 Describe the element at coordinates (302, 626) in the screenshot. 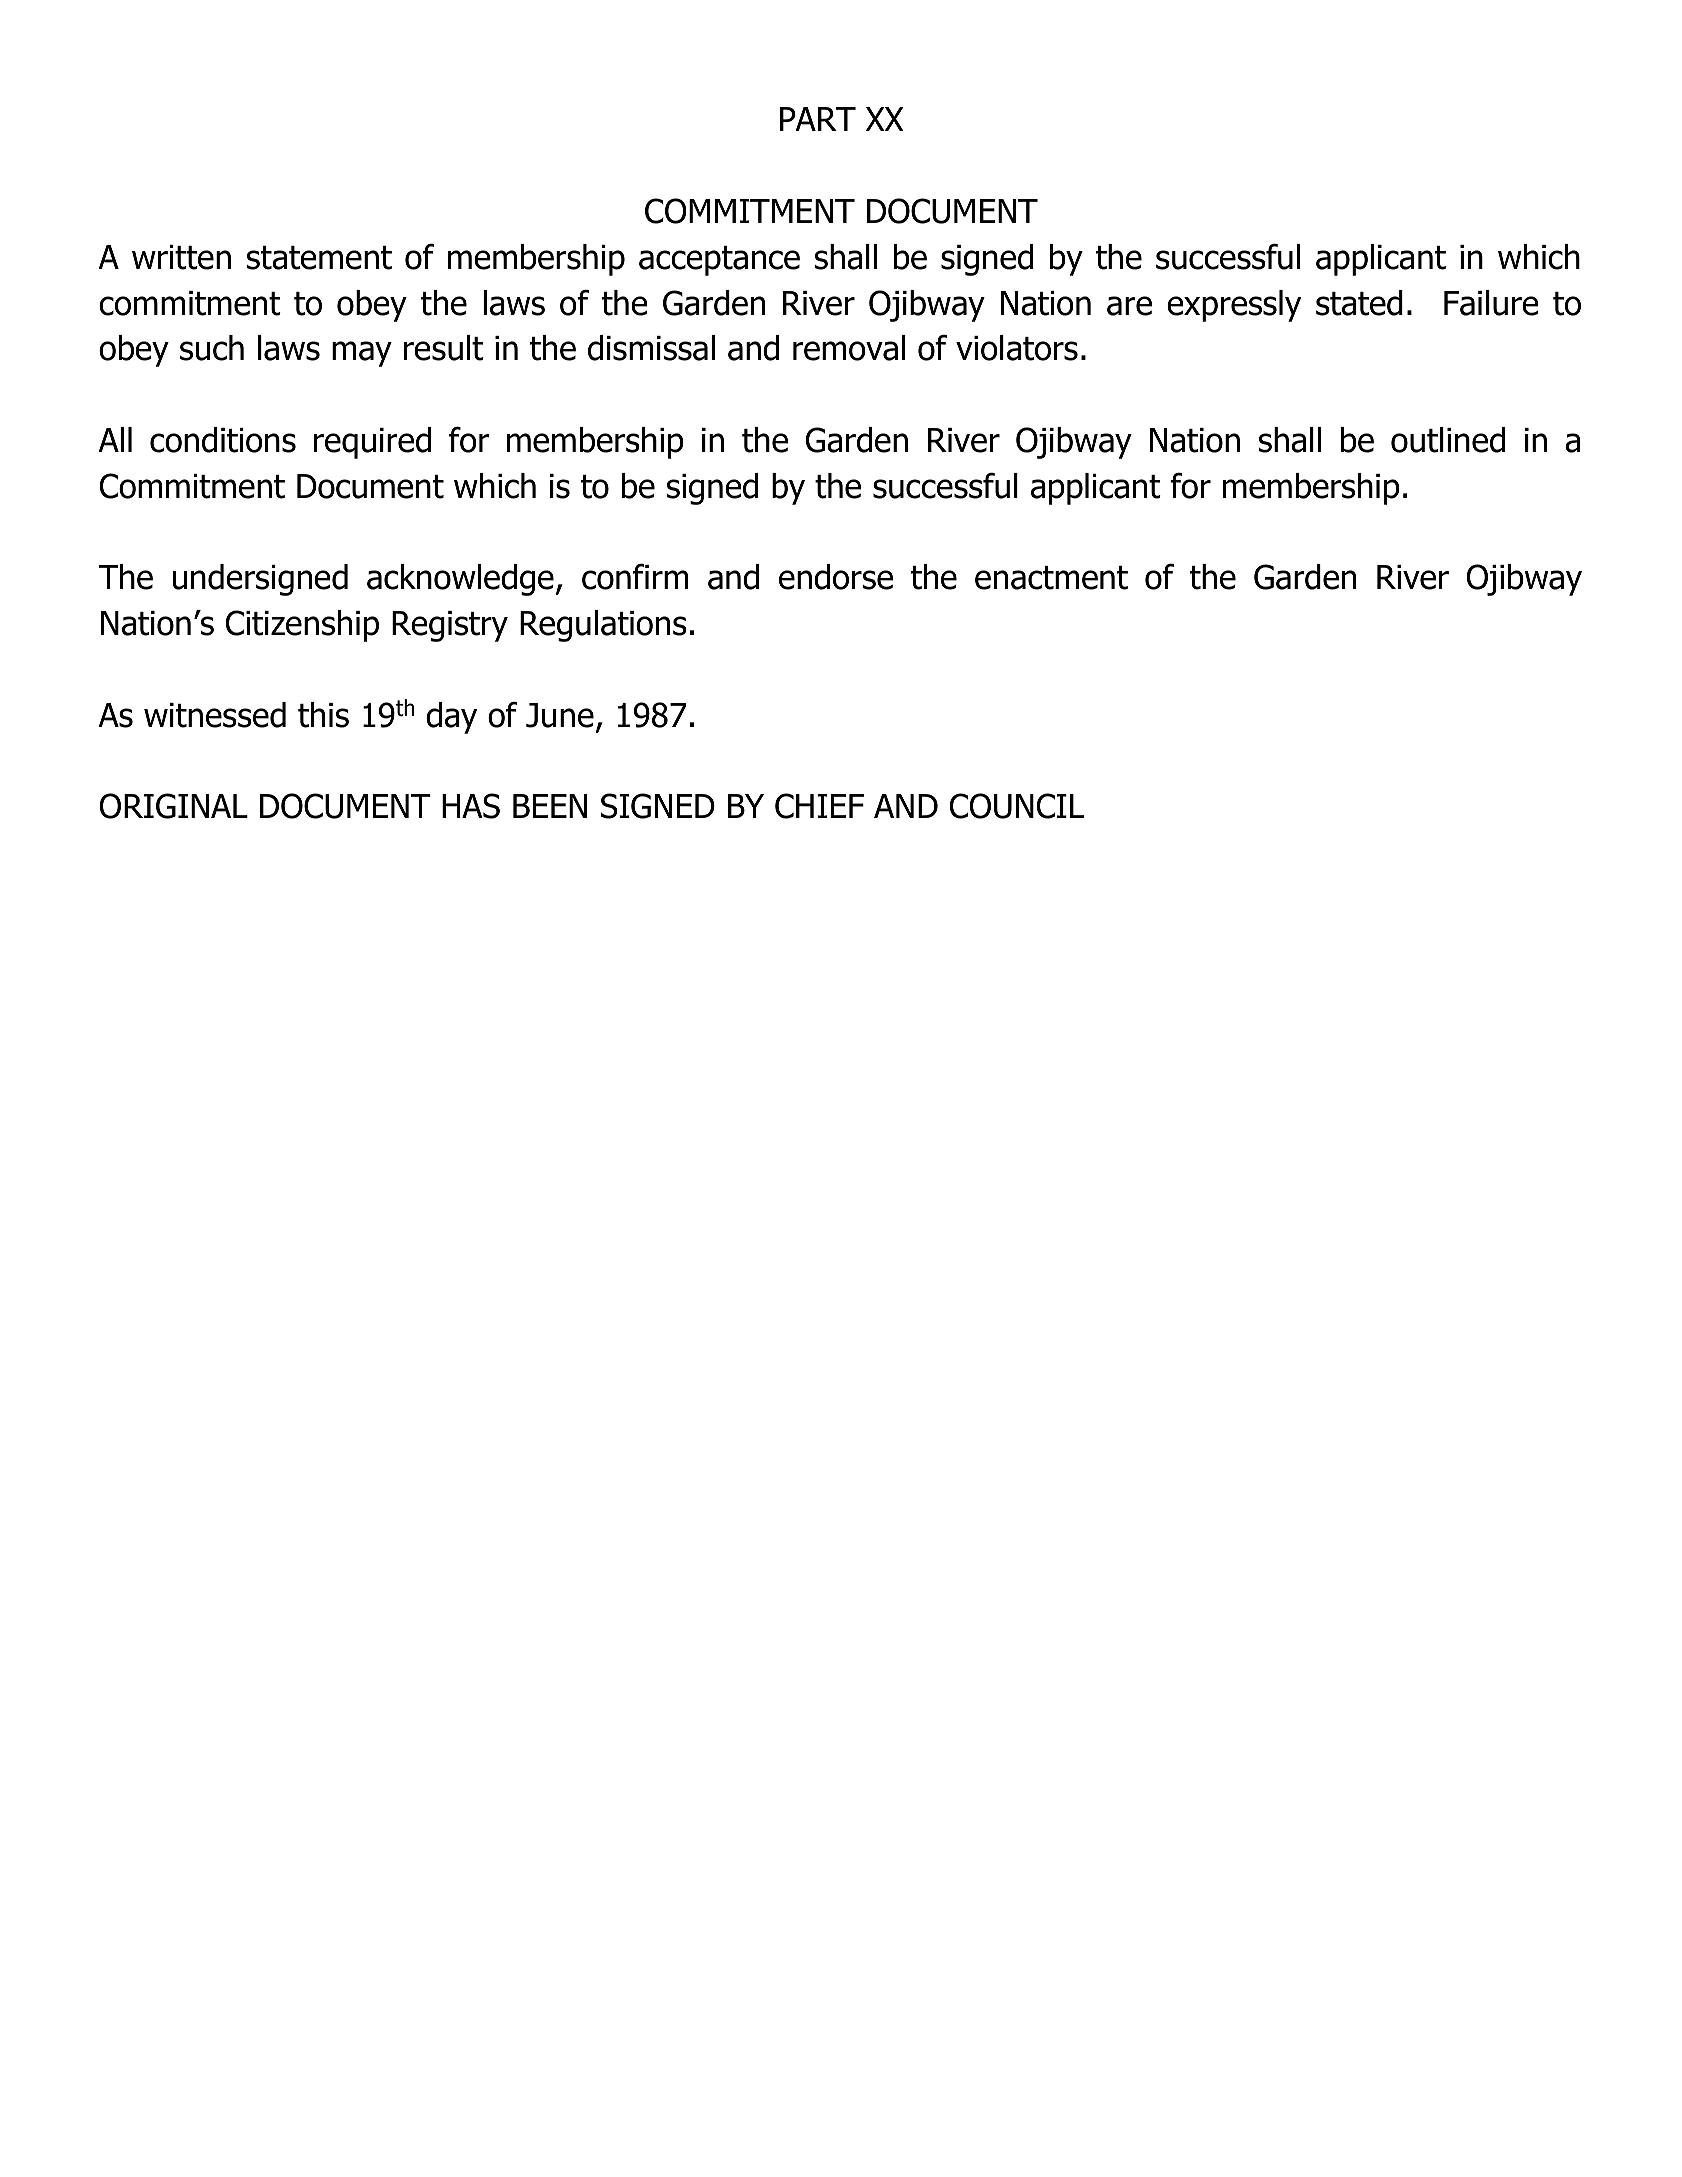

I see `Citizenship` at that location.
